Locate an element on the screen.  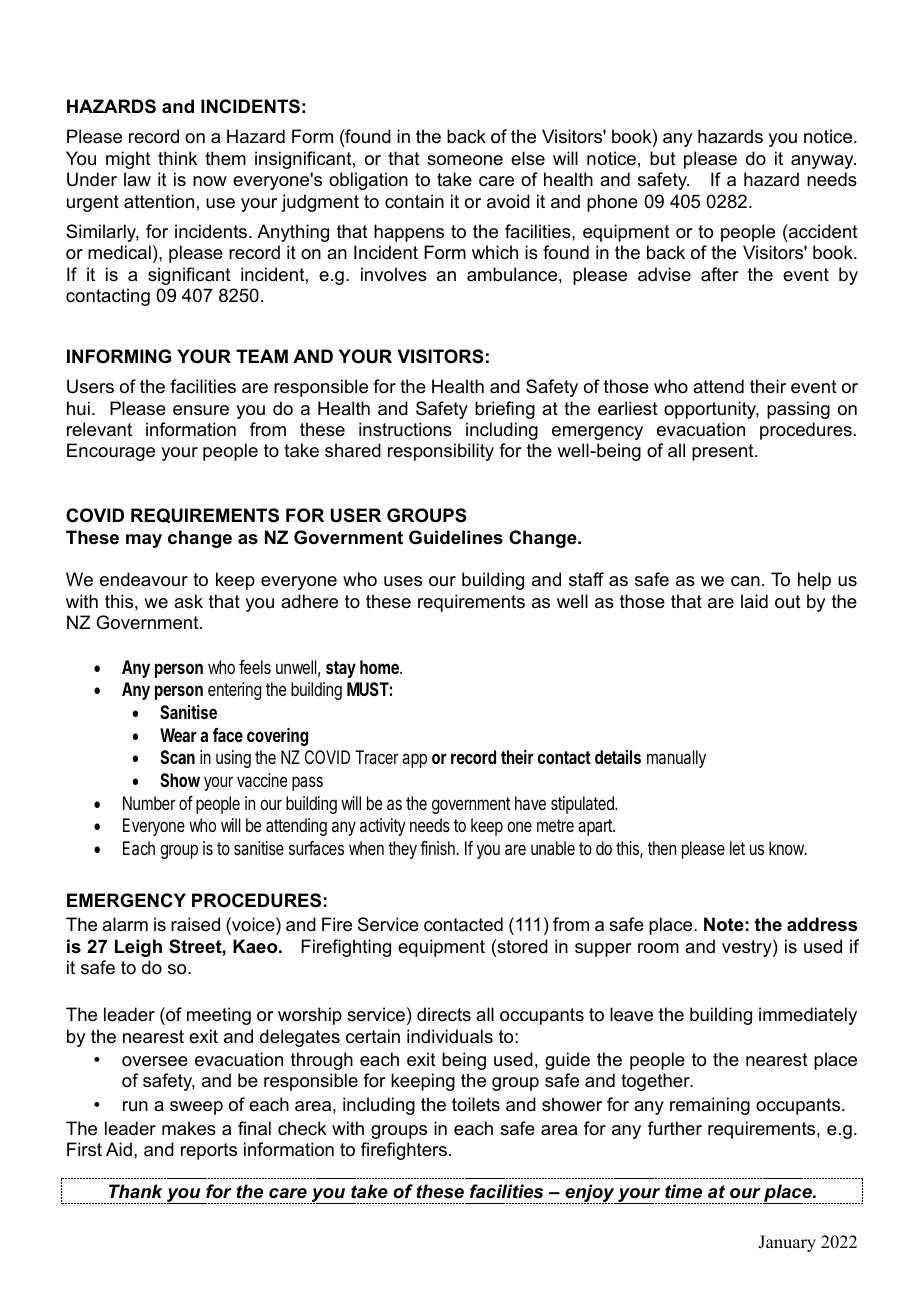
Wear is located at coordinates (178, 735).
